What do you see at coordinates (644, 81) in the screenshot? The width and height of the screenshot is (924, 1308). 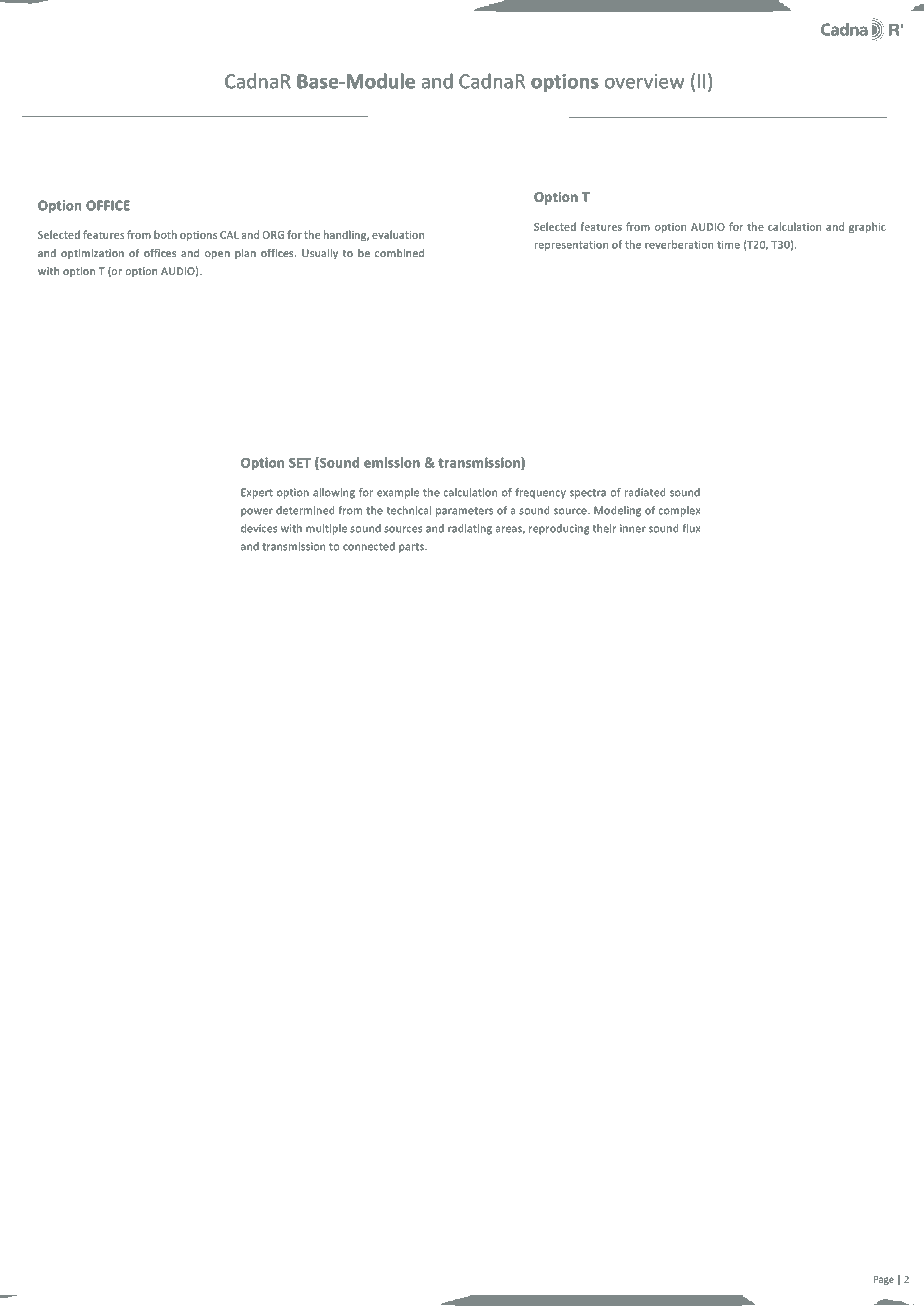 I see `overview` at bounding box center [644, 81].
